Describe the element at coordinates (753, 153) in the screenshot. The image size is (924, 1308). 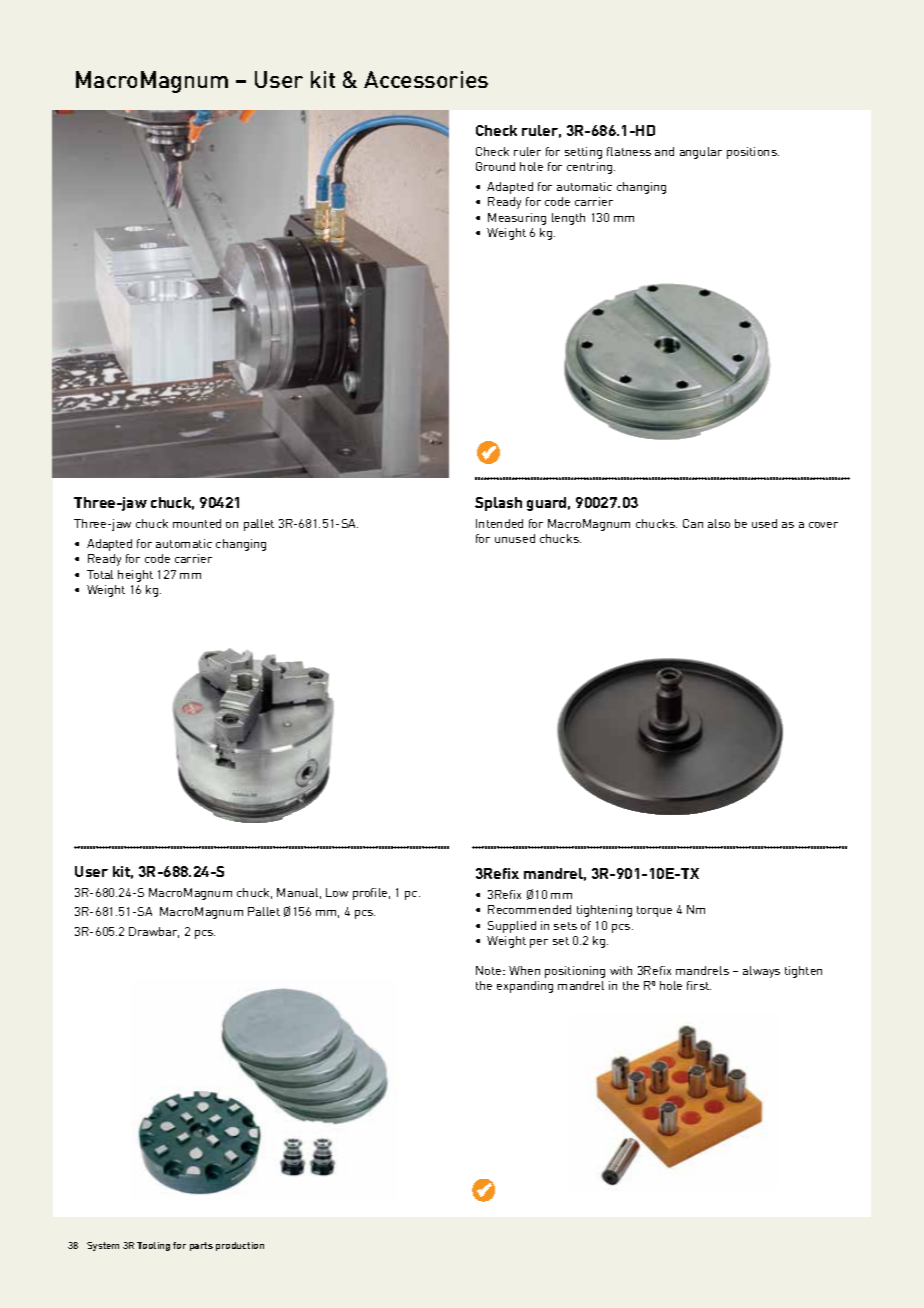
I see `positions` at that location.
